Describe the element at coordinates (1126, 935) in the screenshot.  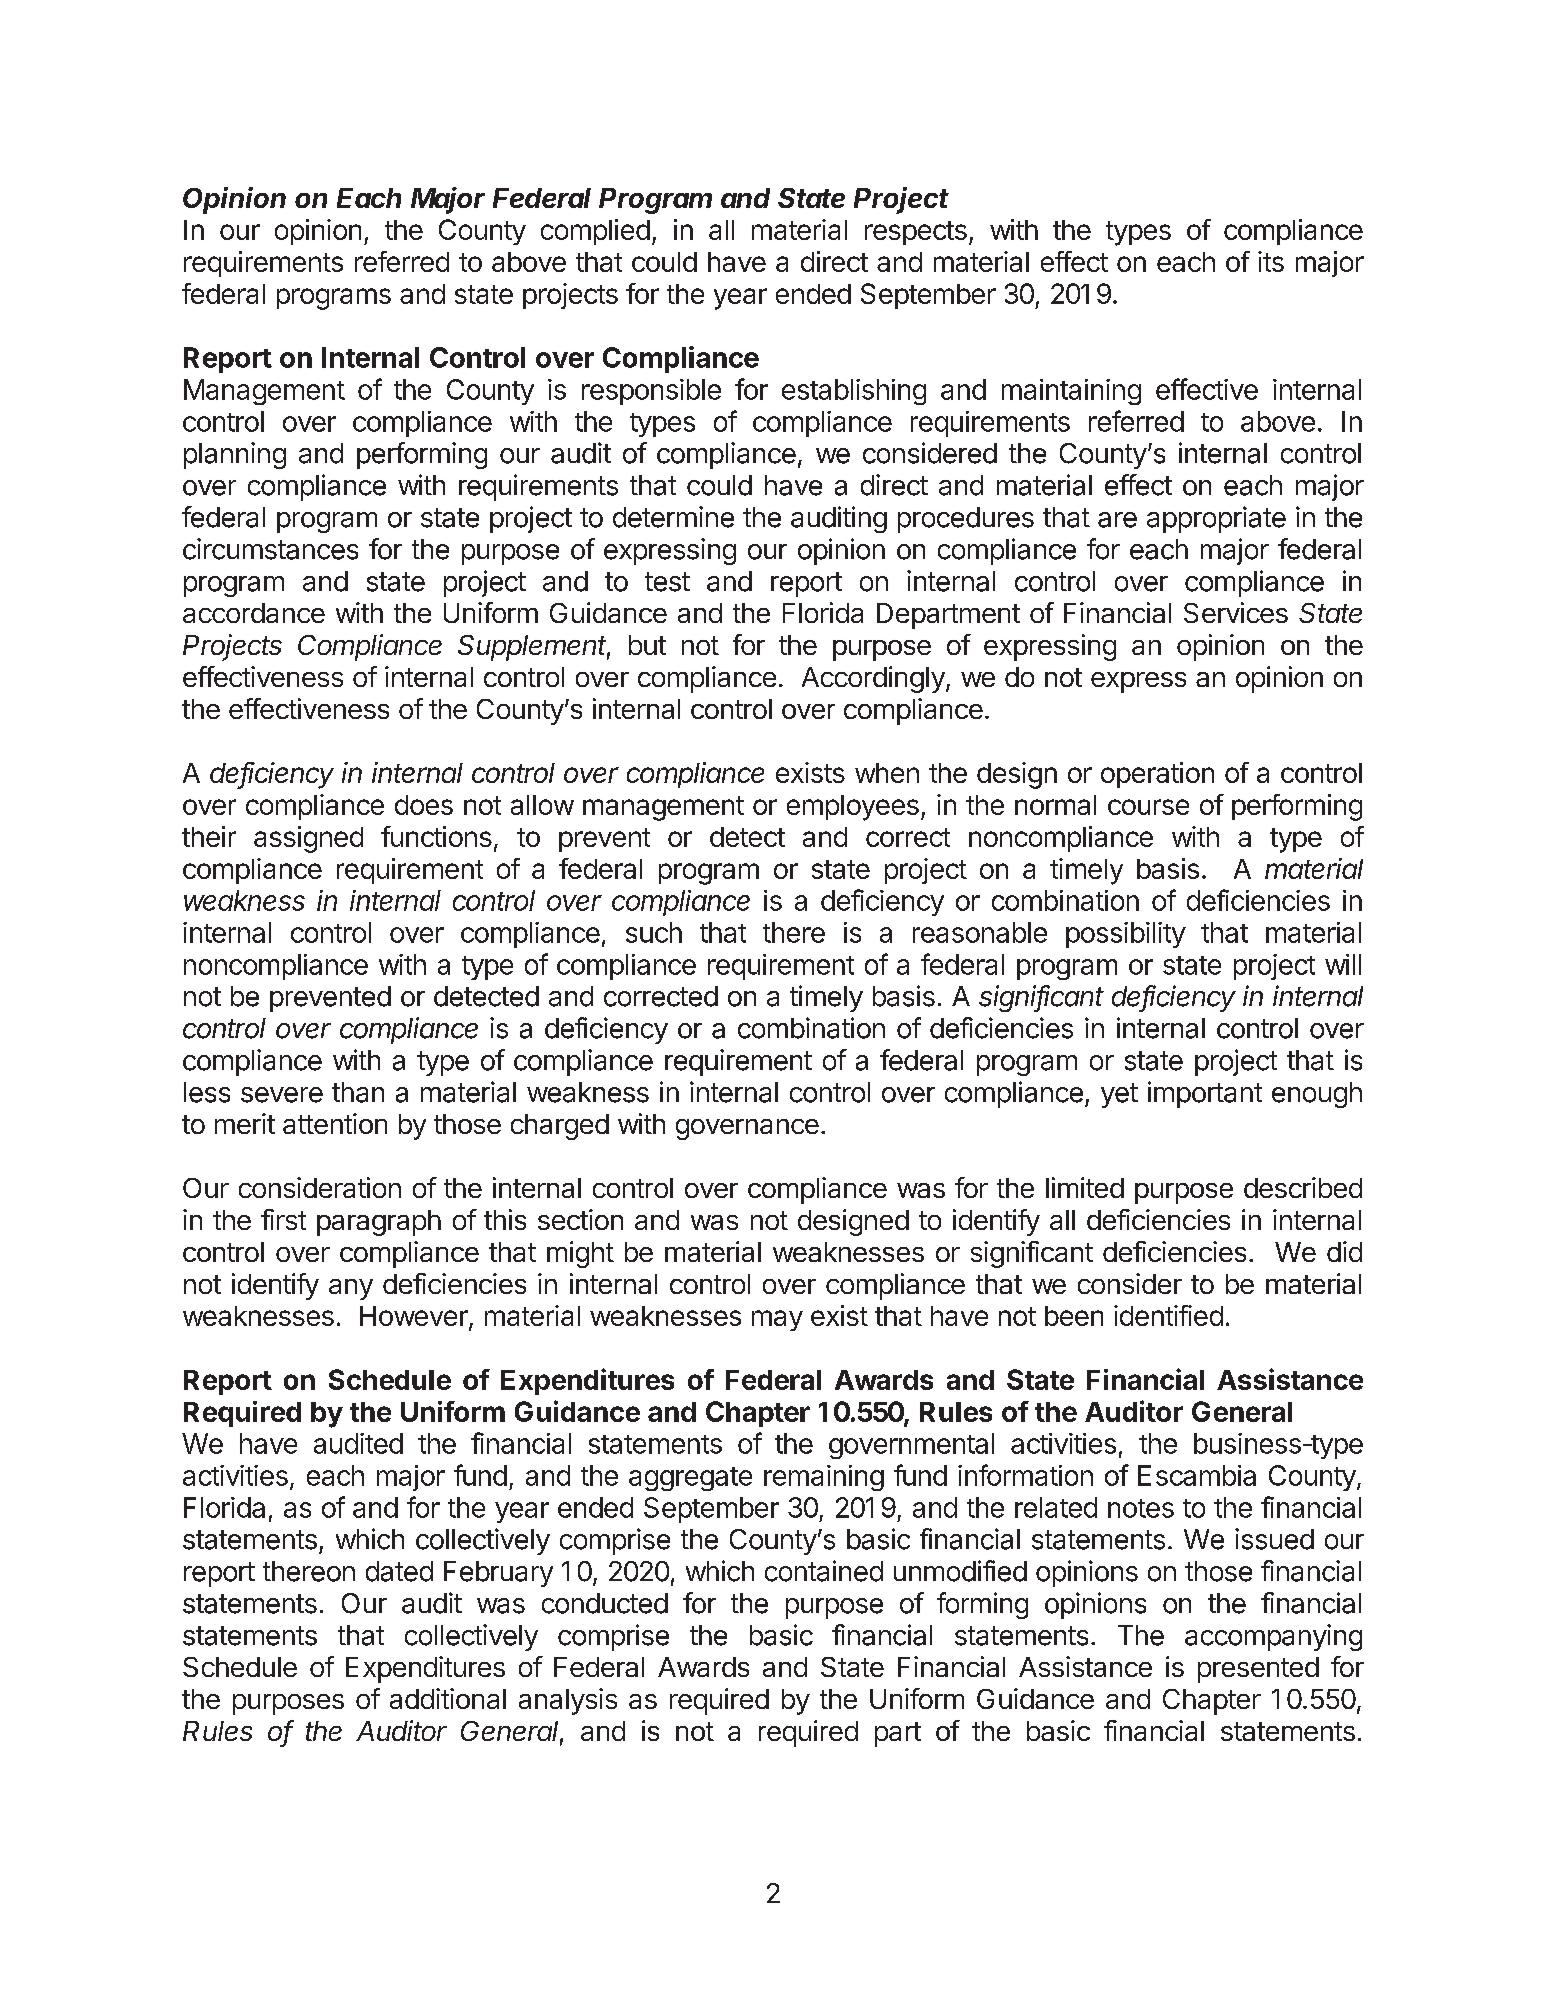
I see `possibility` at that location.
